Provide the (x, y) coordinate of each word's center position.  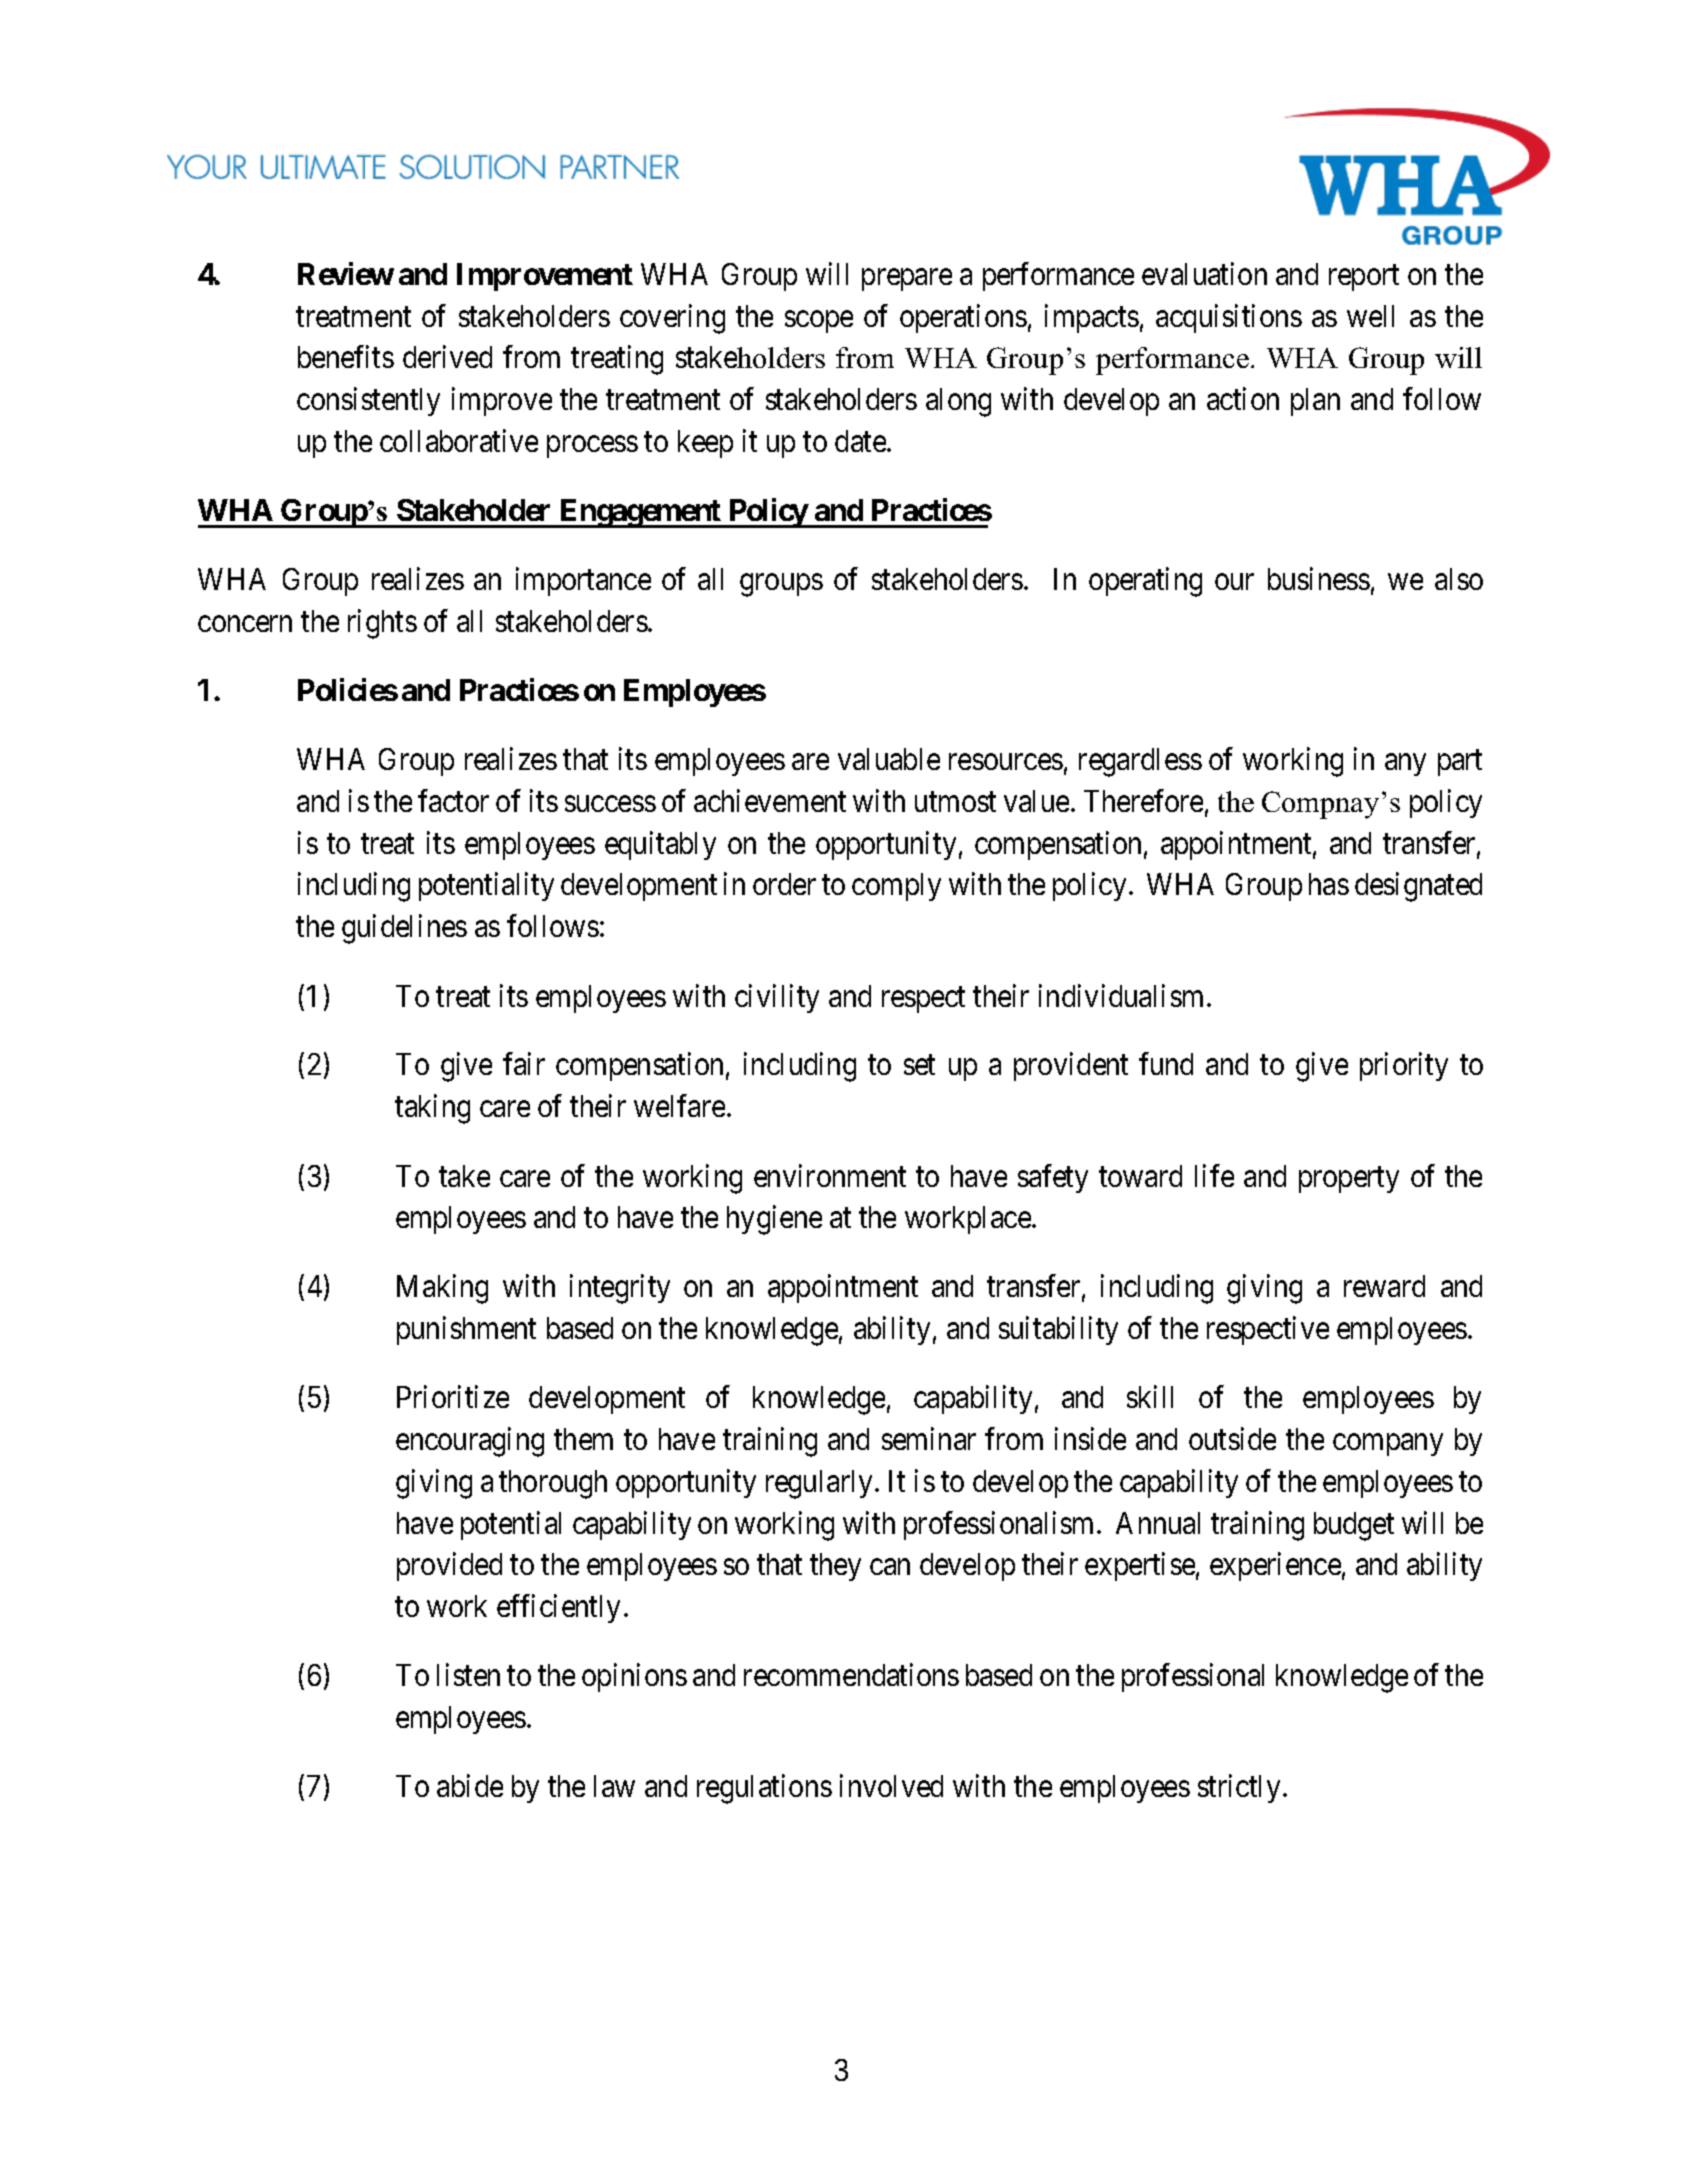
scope (819, 322)
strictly (1239, 1788)
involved (891, 1785)
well (1370, 316)
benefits (346, 357)
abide (470, 1785)
